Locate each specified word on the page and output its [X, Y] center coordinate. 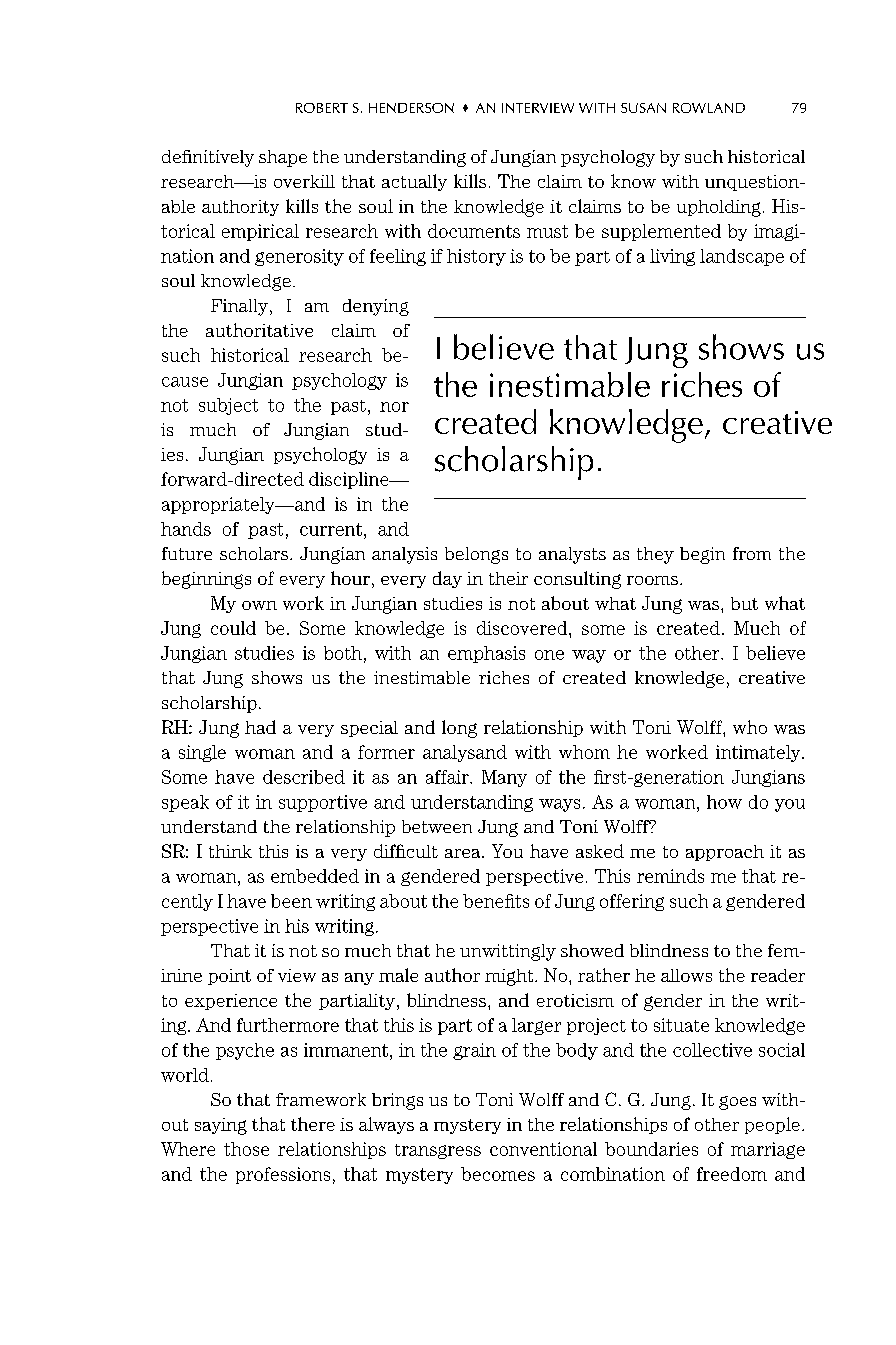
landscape [742, 257]
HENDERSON [411, 108]
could [233, 628]
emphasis [486, 654]
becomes [498, 1174]
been [291, 901]
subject [228, 406]
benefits [496, 901]
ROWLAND [709, 108]
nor [394, 407]
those [246, 1149]
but [744, 603]
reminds [670, 876]
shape [283, 158]
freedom [732, 1174]
